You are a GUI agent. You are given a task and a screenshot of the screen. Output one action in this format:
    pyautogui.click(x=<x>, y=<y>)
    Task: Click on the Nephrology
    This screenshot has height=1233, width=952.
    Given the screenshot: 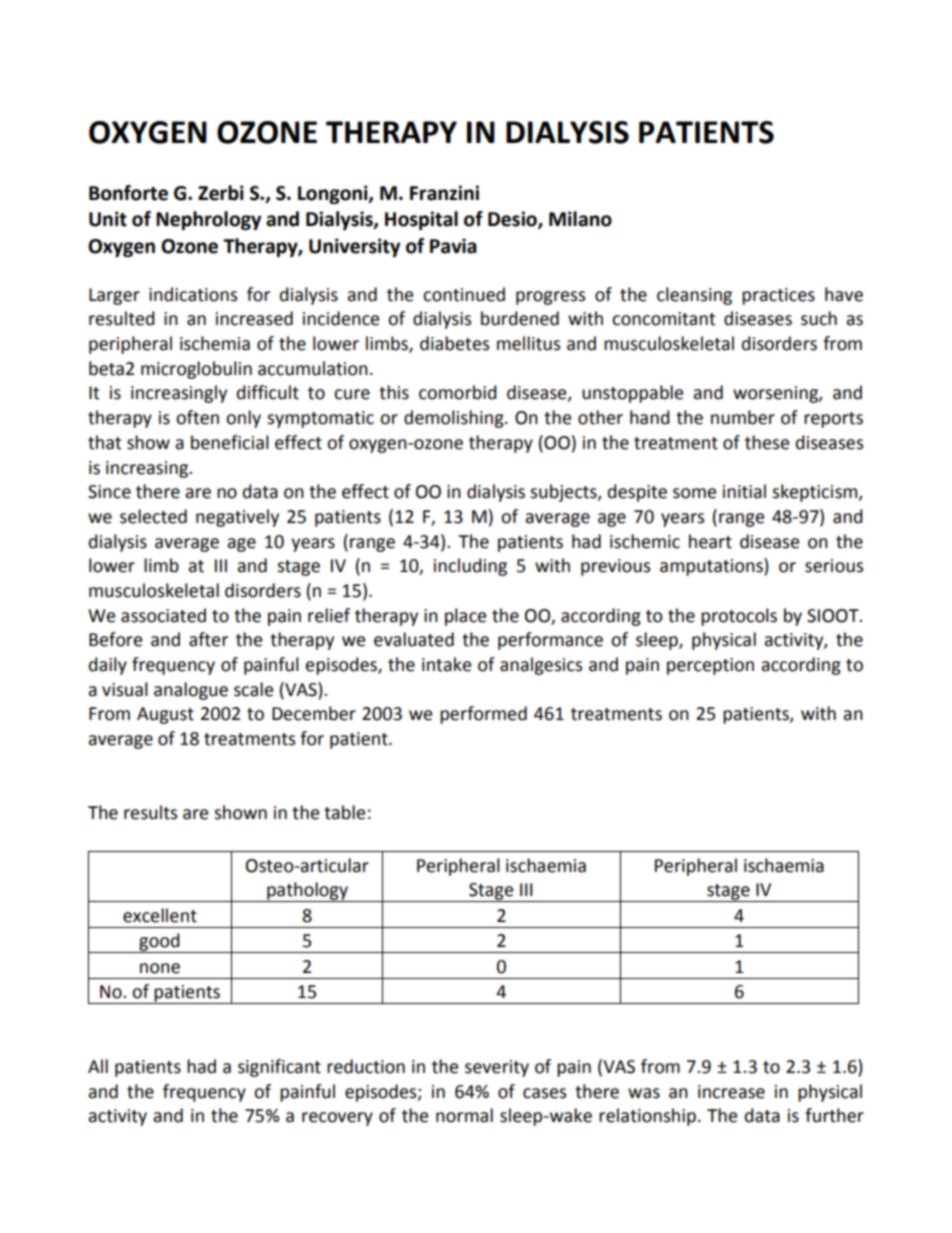 What is the action you would take?
    pyautogui.click(x=208, y=220)
